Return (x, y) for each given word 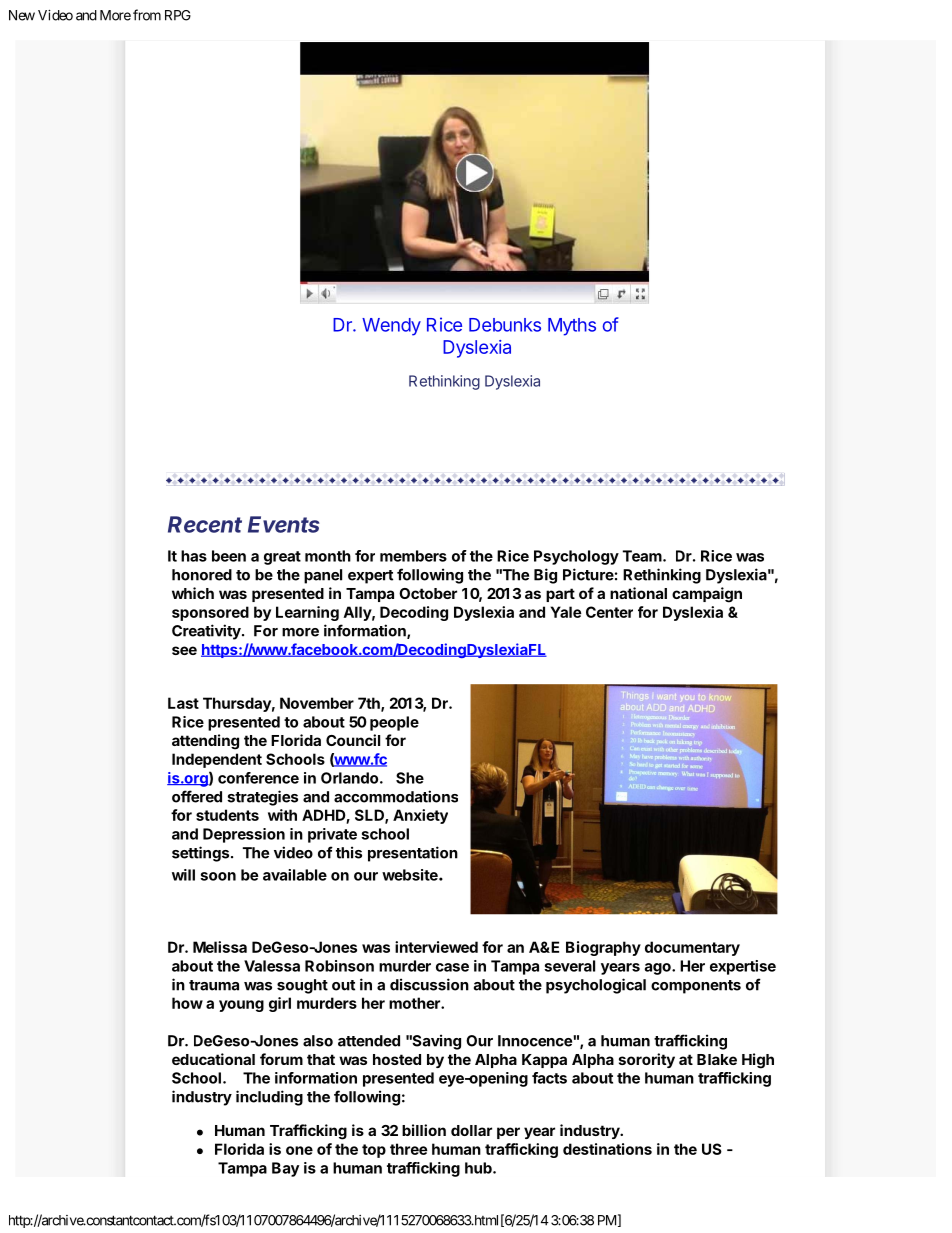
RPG (178, 15)
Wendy (391, 327)
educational (213, 1059)
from (147, 15)
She (410, 778)
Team (642, 556)
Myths (572, 327)
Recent (205, 524)
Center (609, 612)
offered (197, 796)
